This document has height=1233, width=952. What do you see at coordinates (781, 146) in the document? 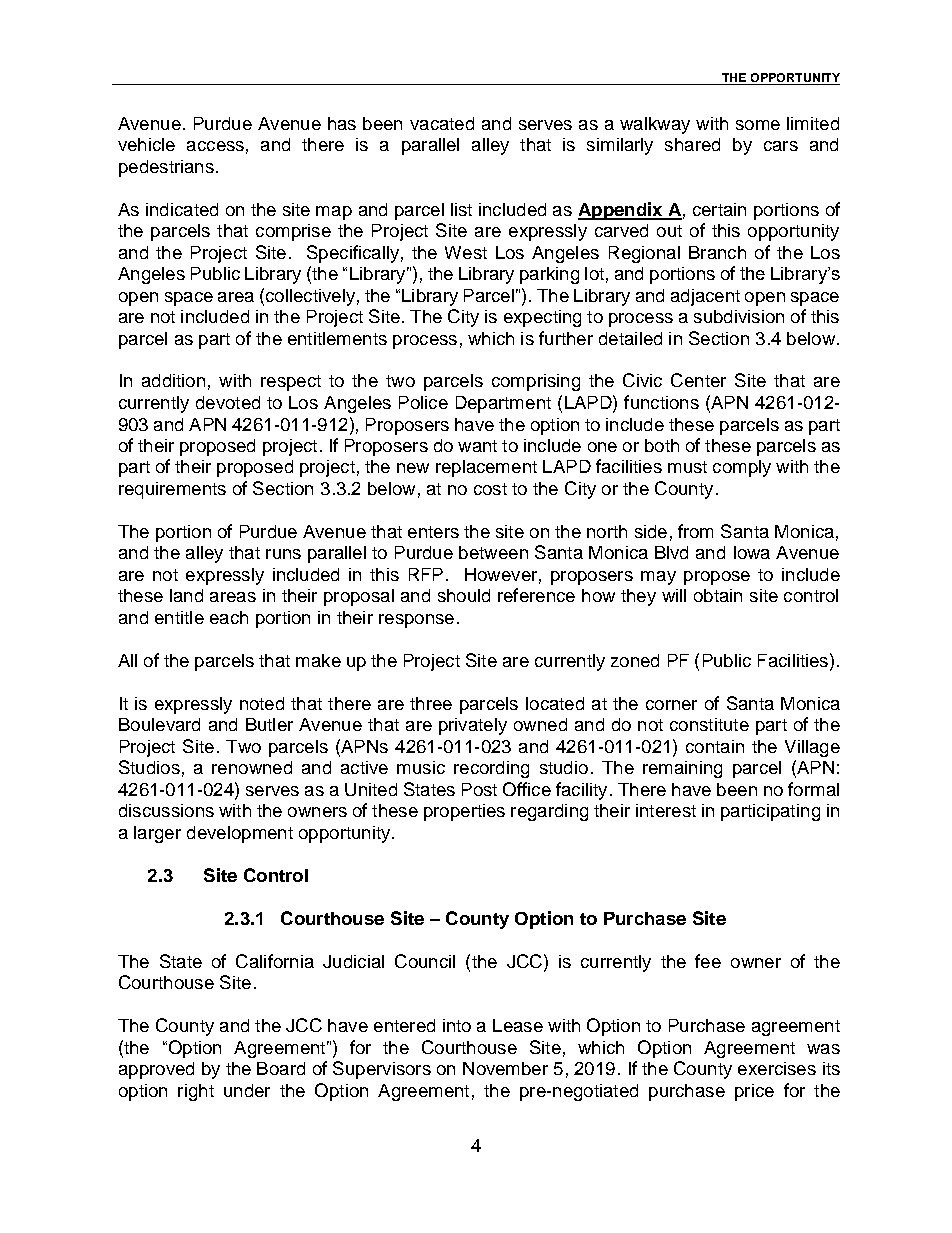
I see `cars` at bounding box center [781, 146].
